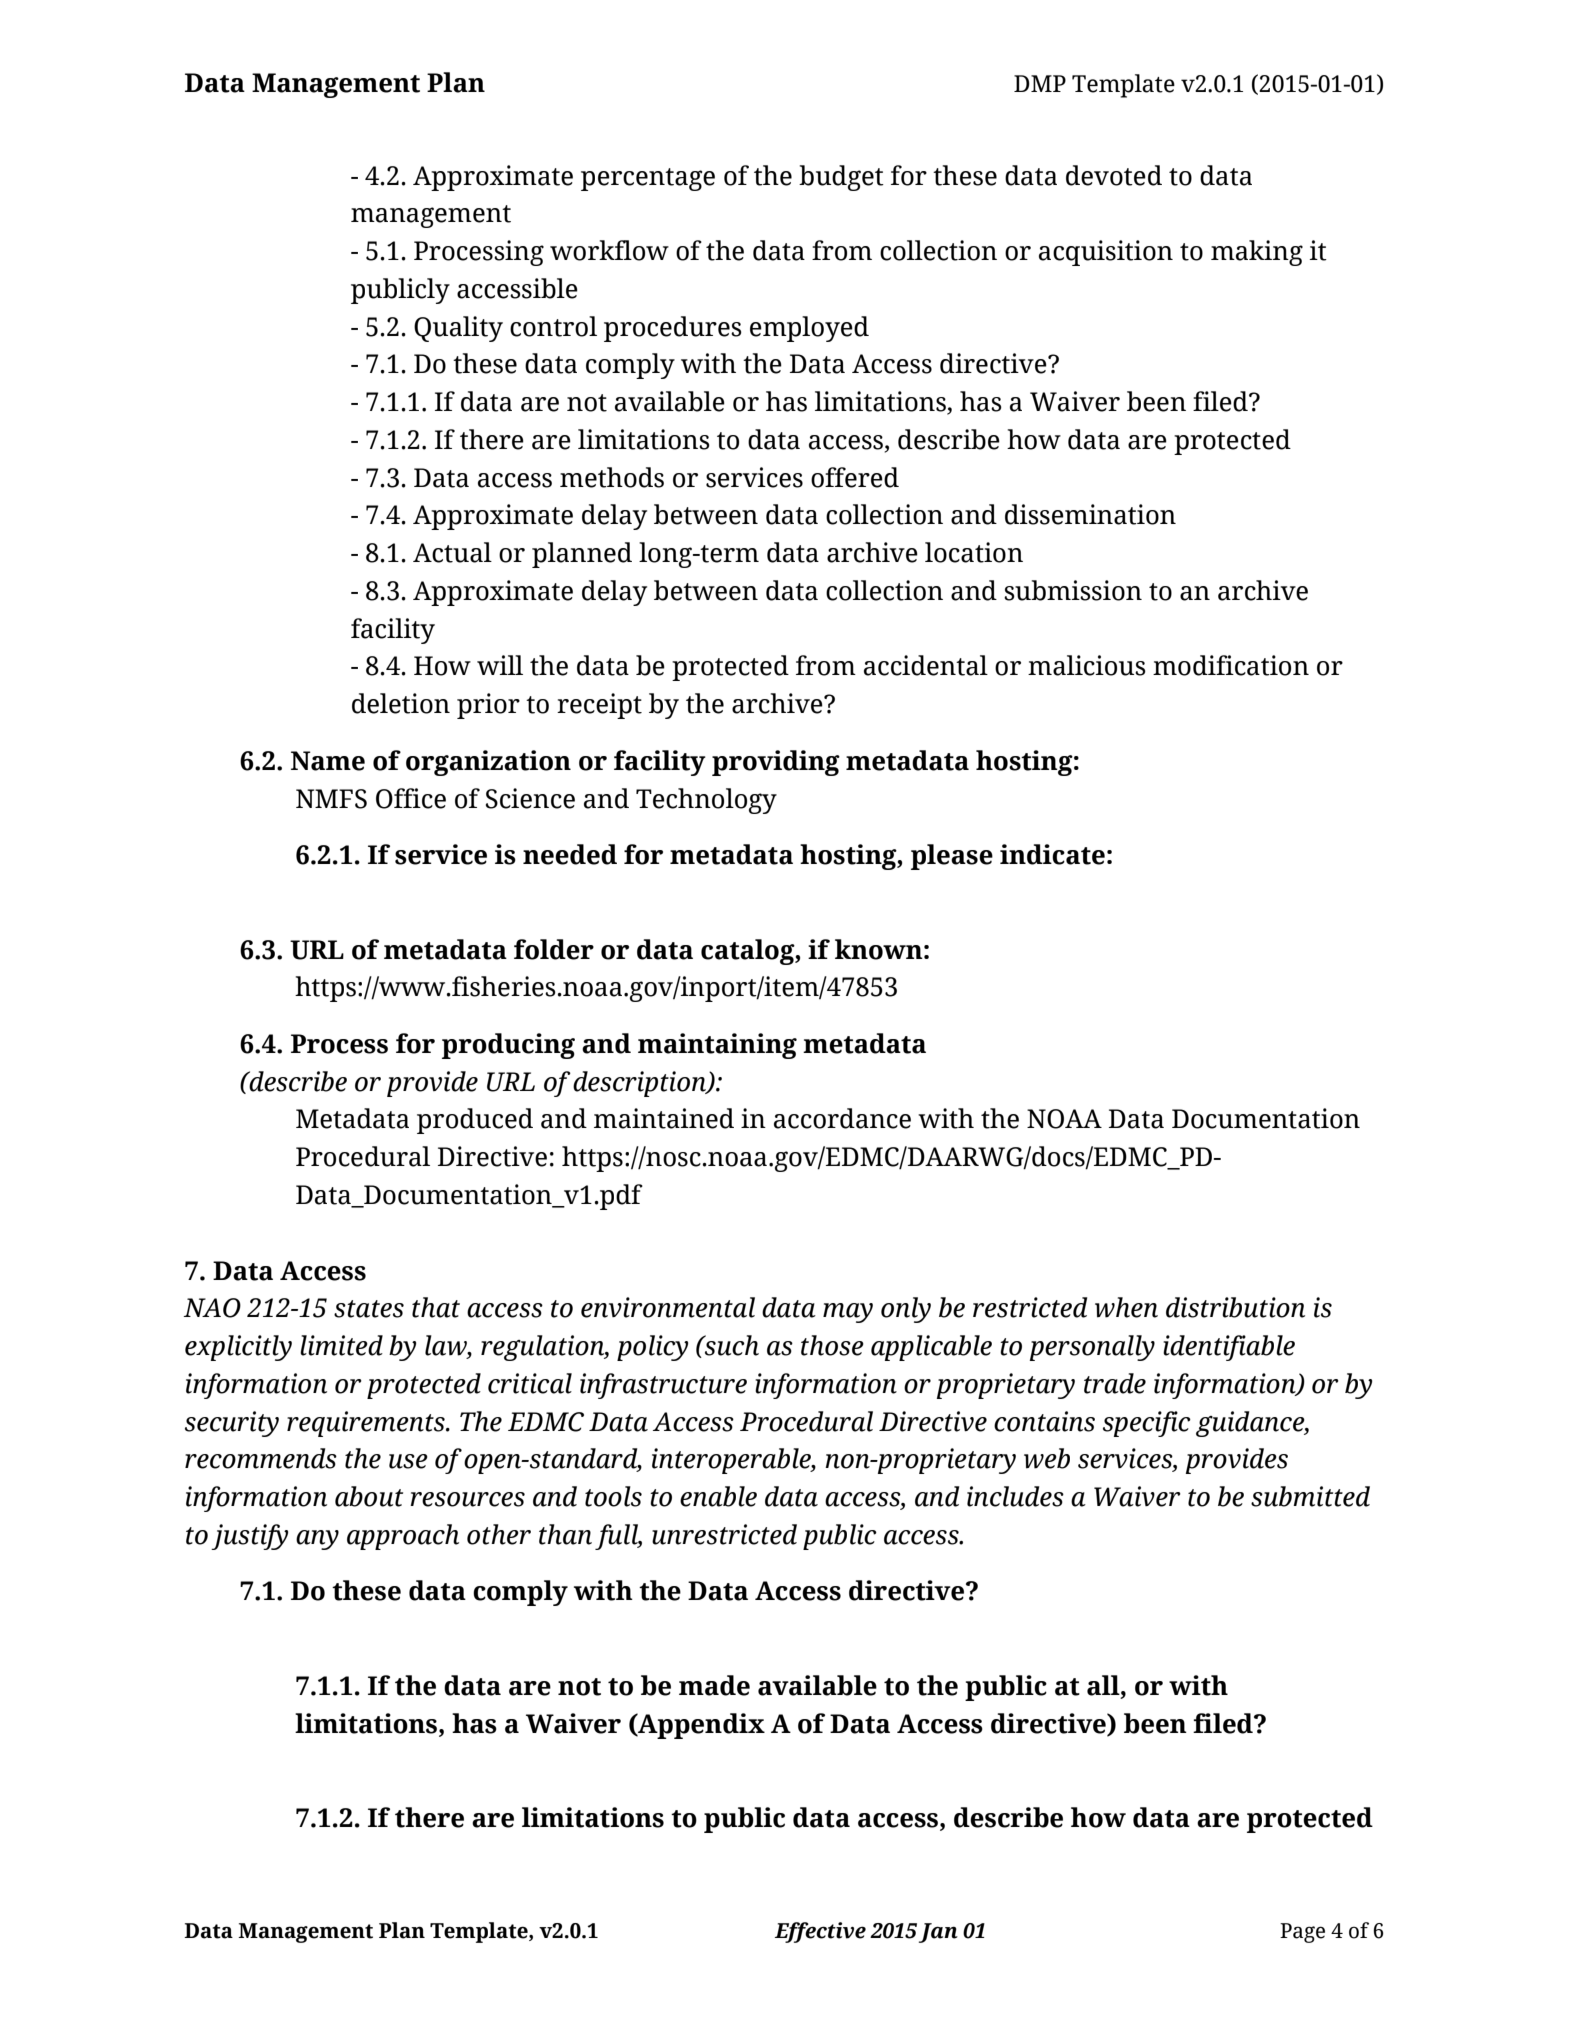 Image resolution: width=1569 pixels, height=2030 pixels. Describe the element at coordinates (820, 1932) in the screenshot. I see `Effective` at that location.
